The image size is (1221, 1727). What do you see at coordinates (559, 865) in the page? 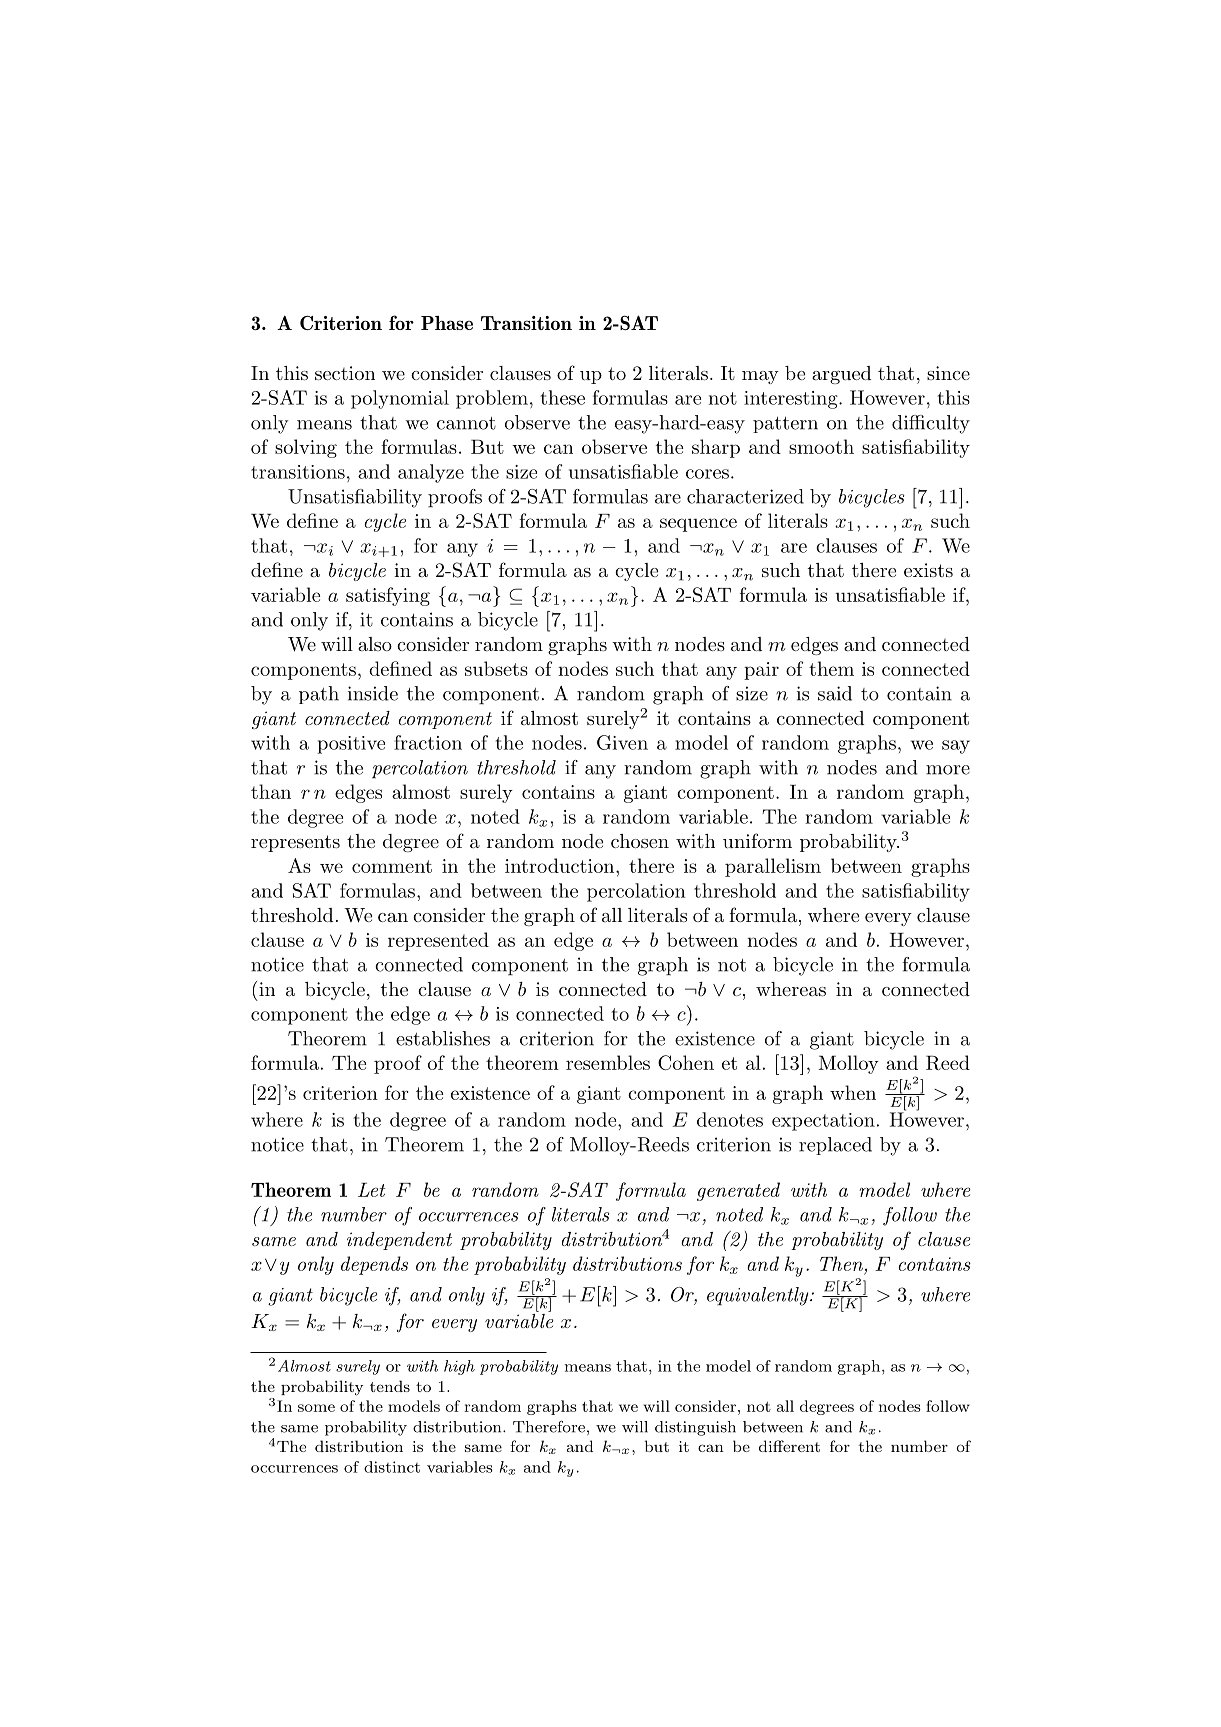
I see `introduction` at bounding box center [559, 865].
